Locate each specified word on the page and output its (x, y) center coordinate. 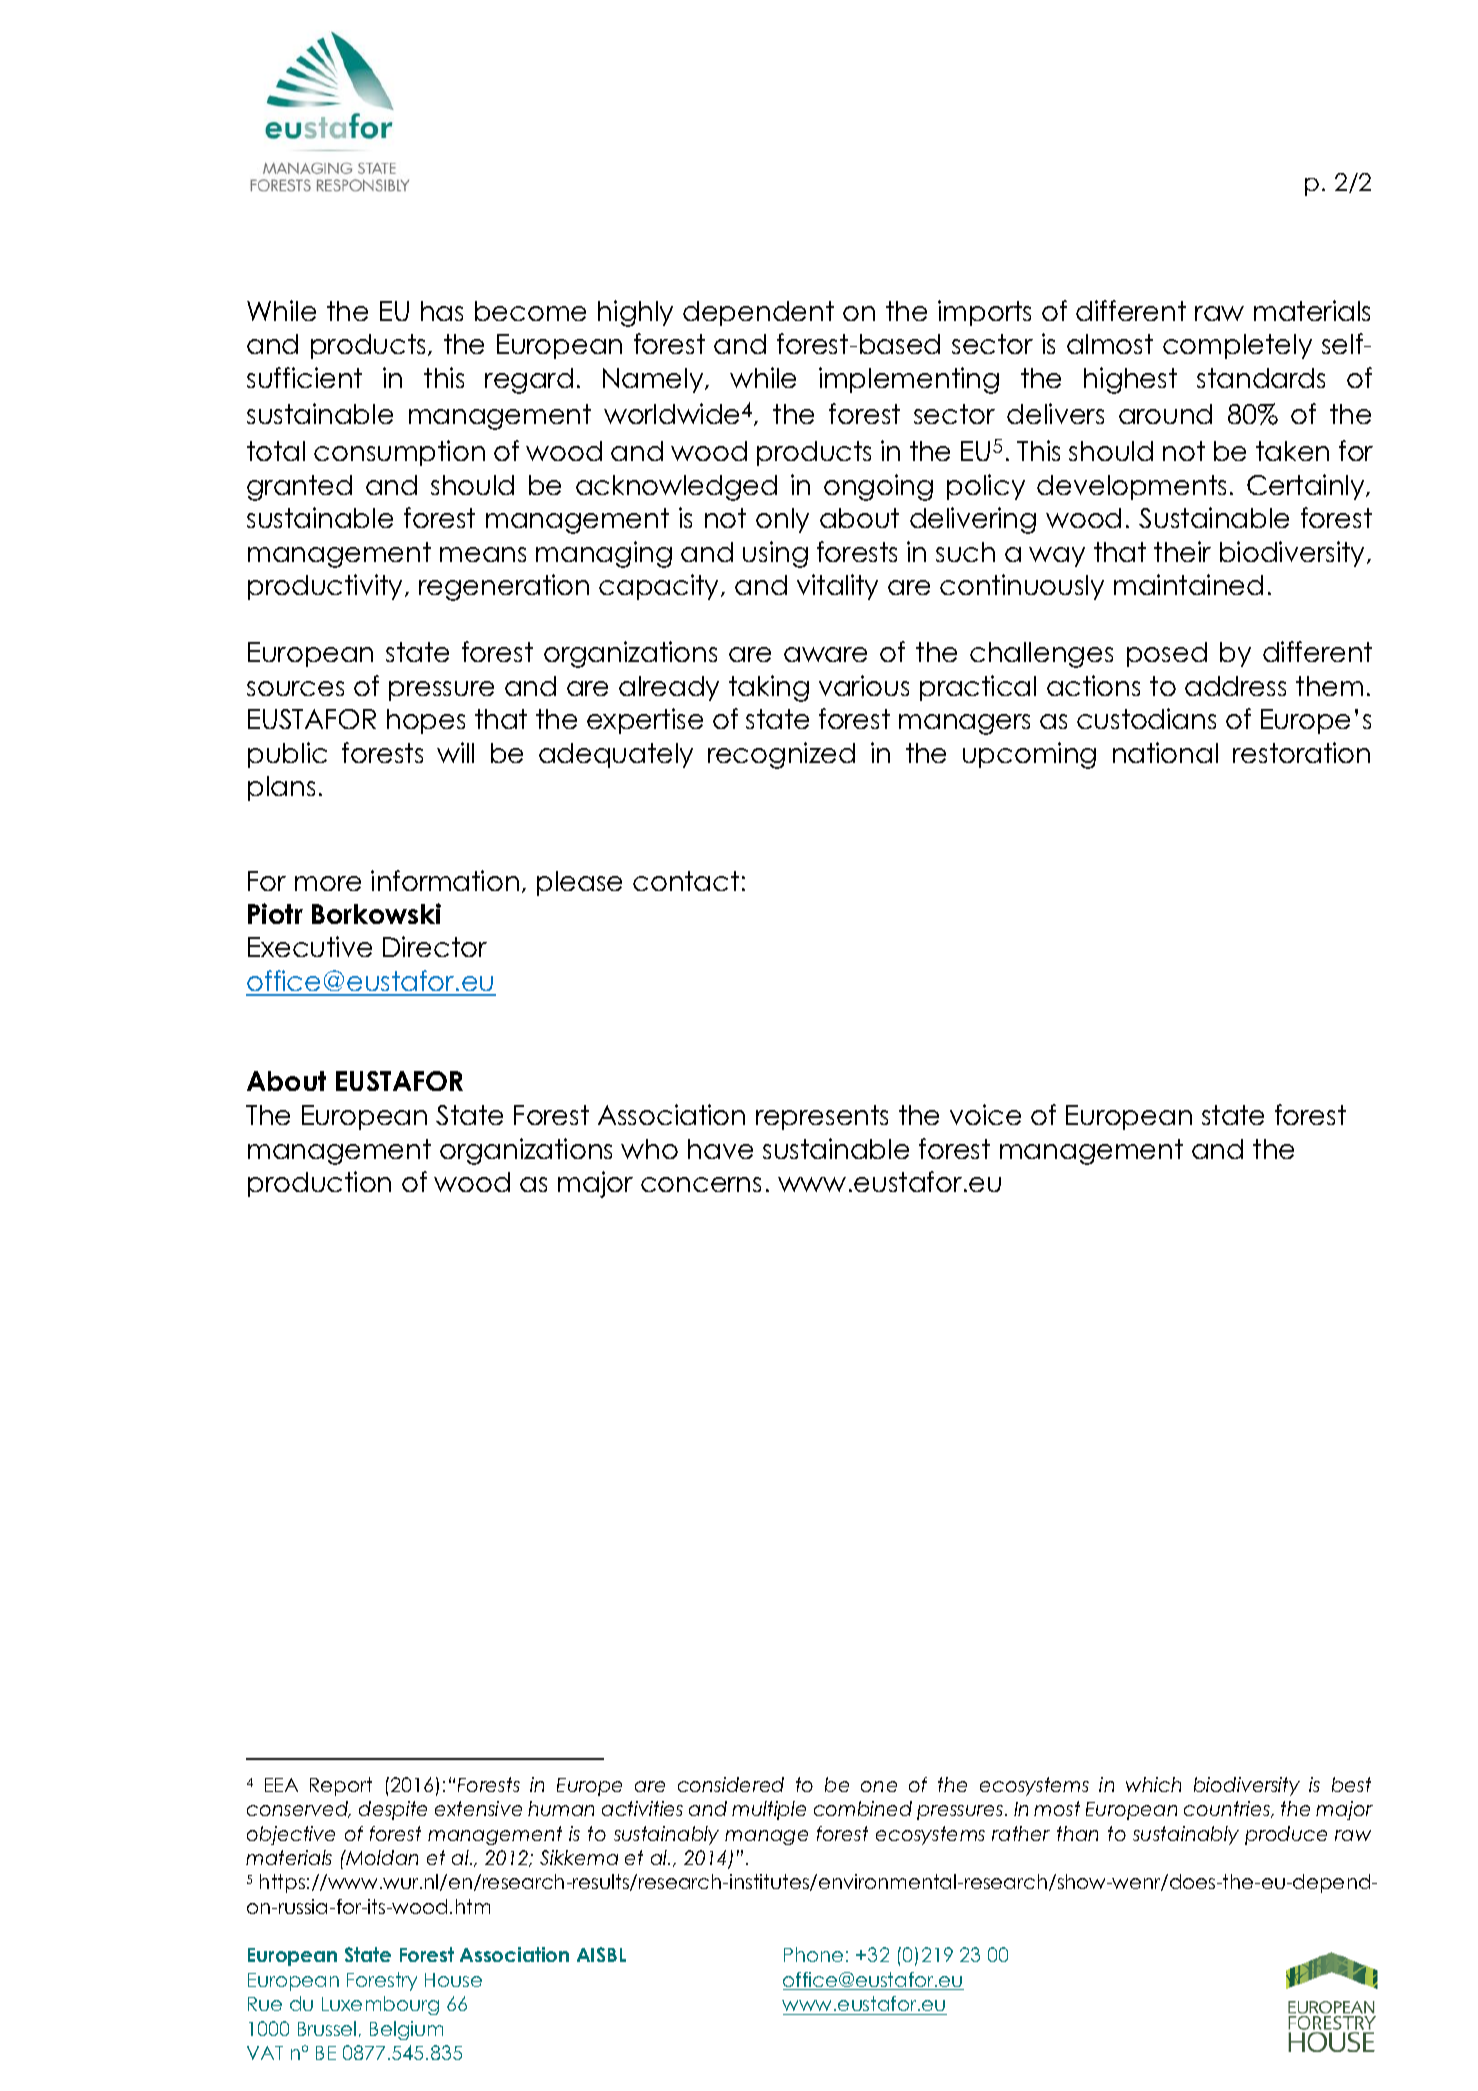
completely (1237, 346)
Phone (813, 1954)
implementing (909, 380)
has (442, 311)
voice (985, 1114)
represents (822, 1117)
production (319, 1184)
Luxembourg (380, 2005)
